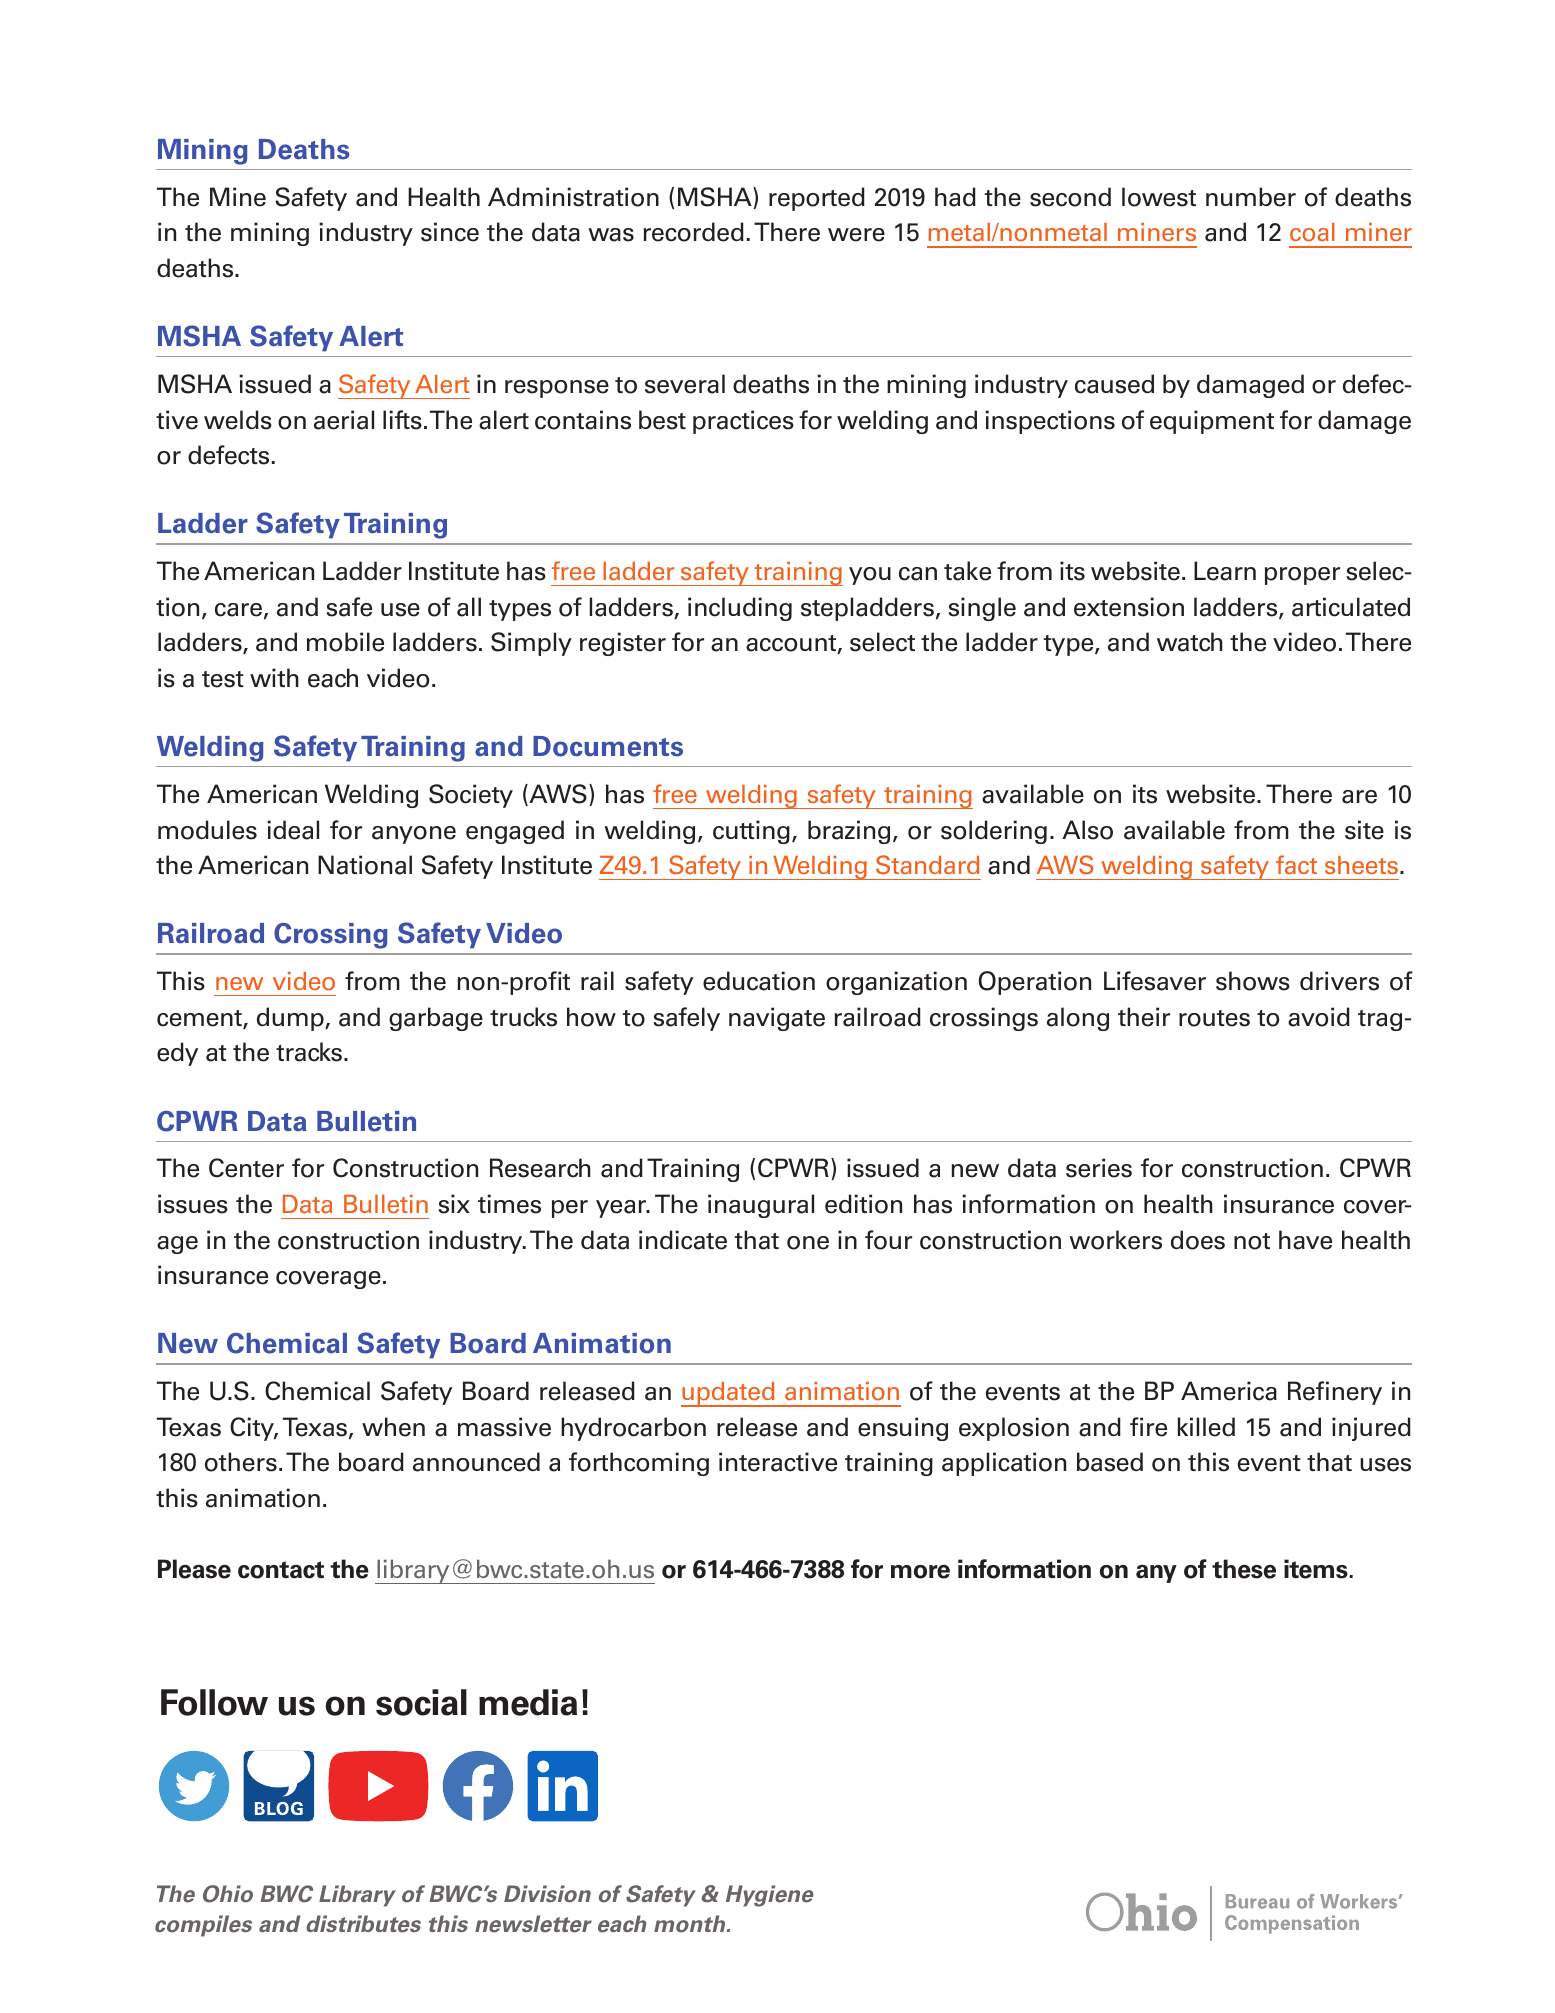 This page has width=1555, height=2013. Describe the element at coordinates (1244, 1569) in the page. I see `these` at that location.
